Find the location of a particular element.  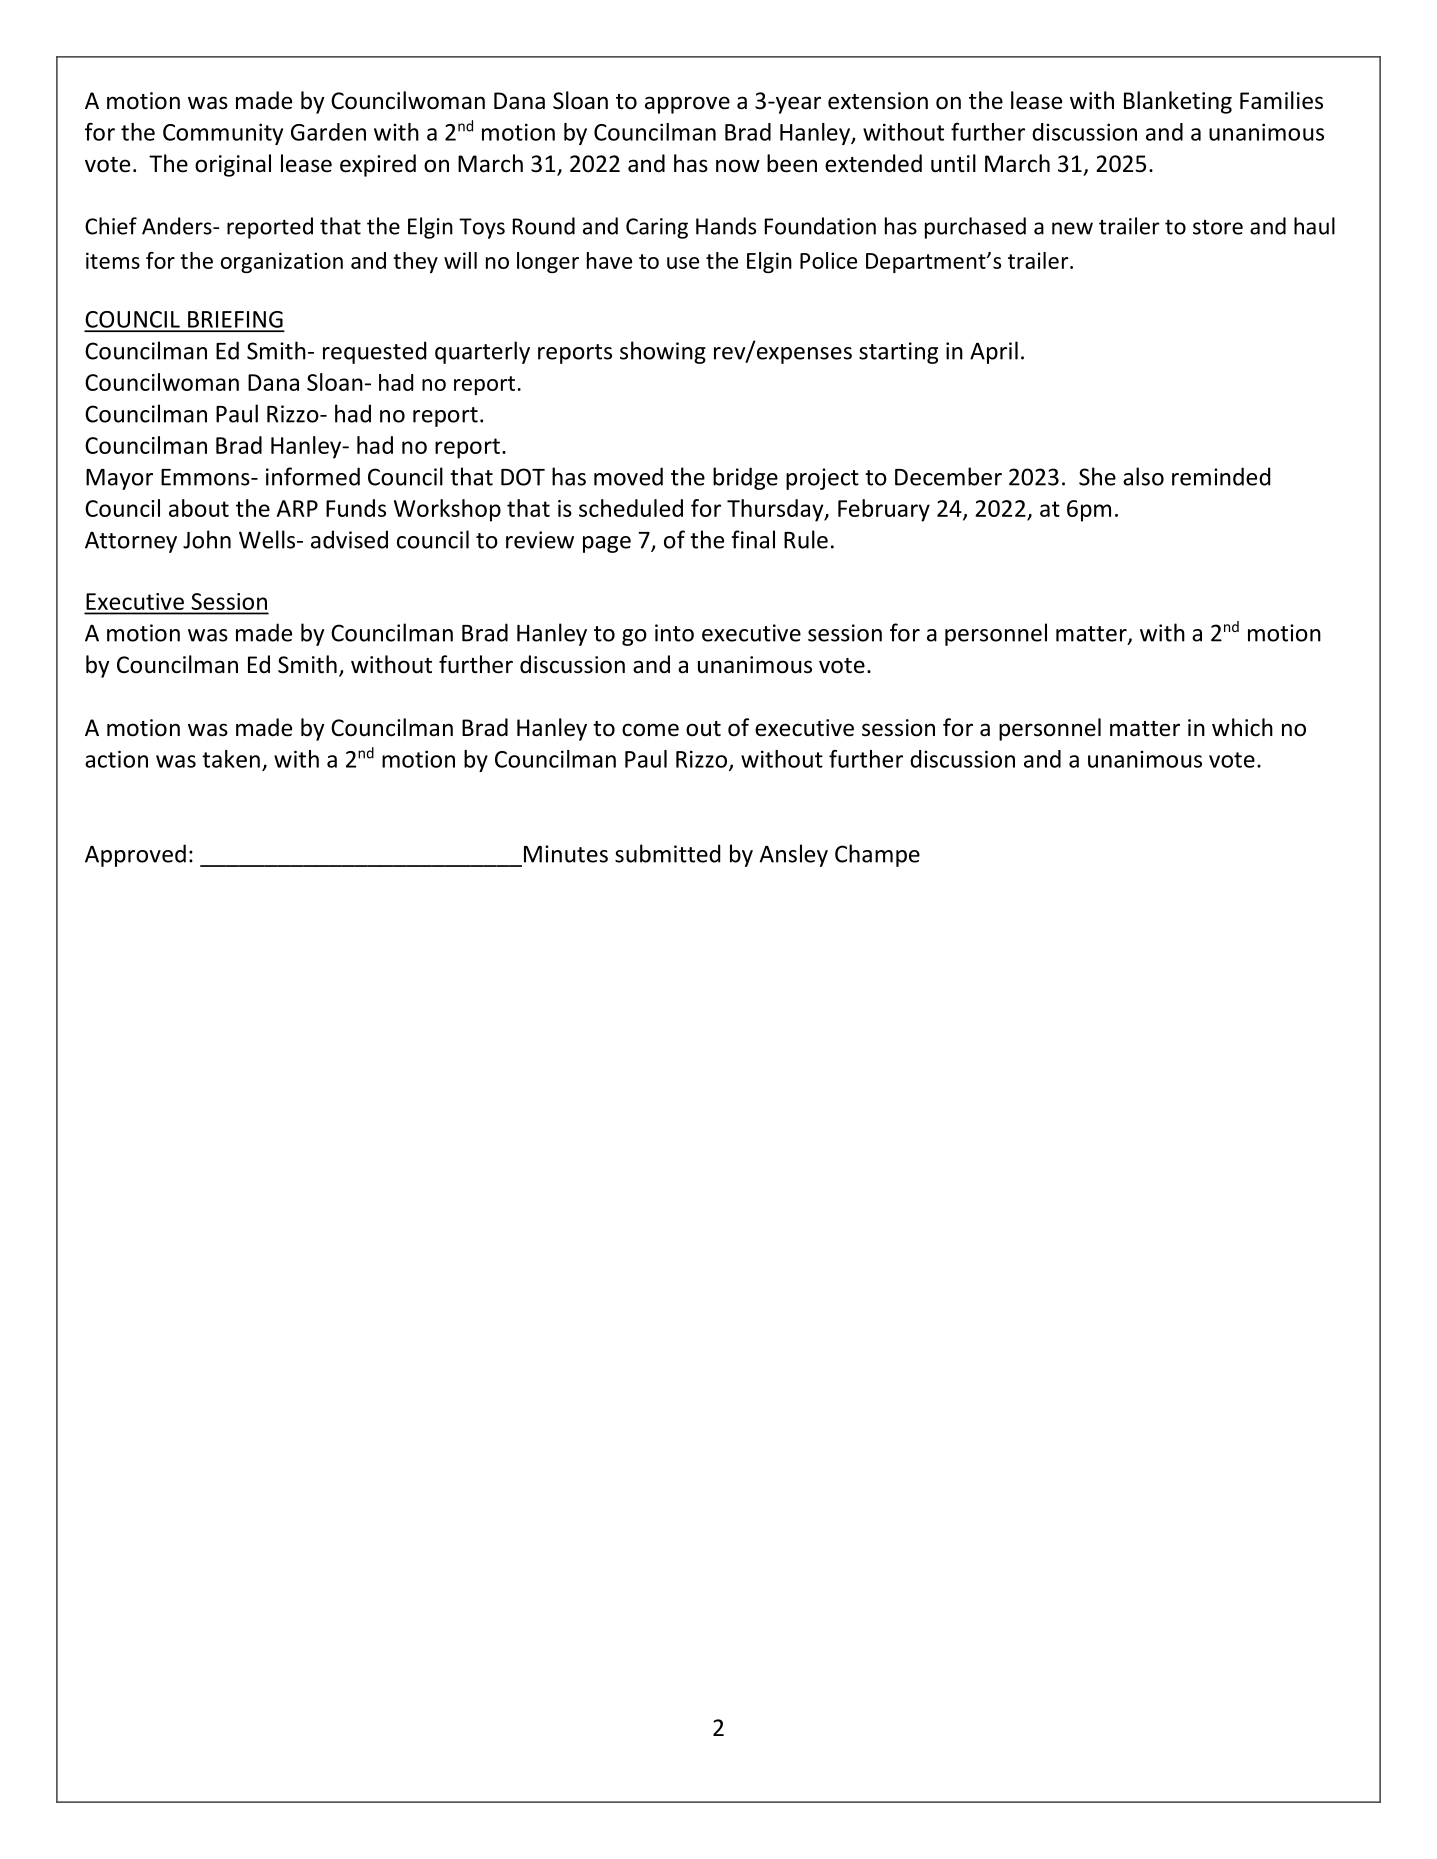

submitted is located at coordinates (667, 853).
